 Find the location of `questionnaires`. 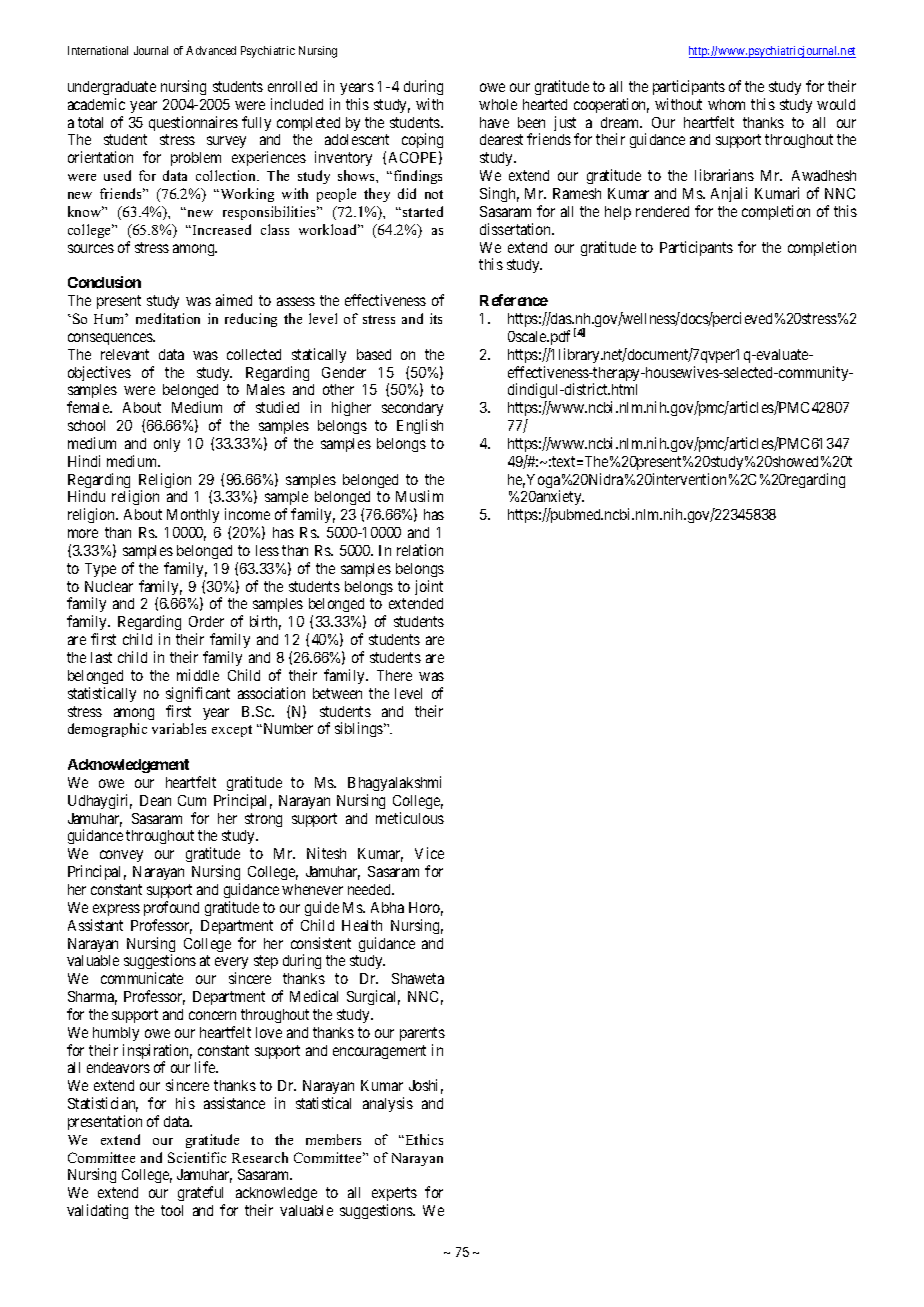

questionnaires is located at coordinates (193, 123).
